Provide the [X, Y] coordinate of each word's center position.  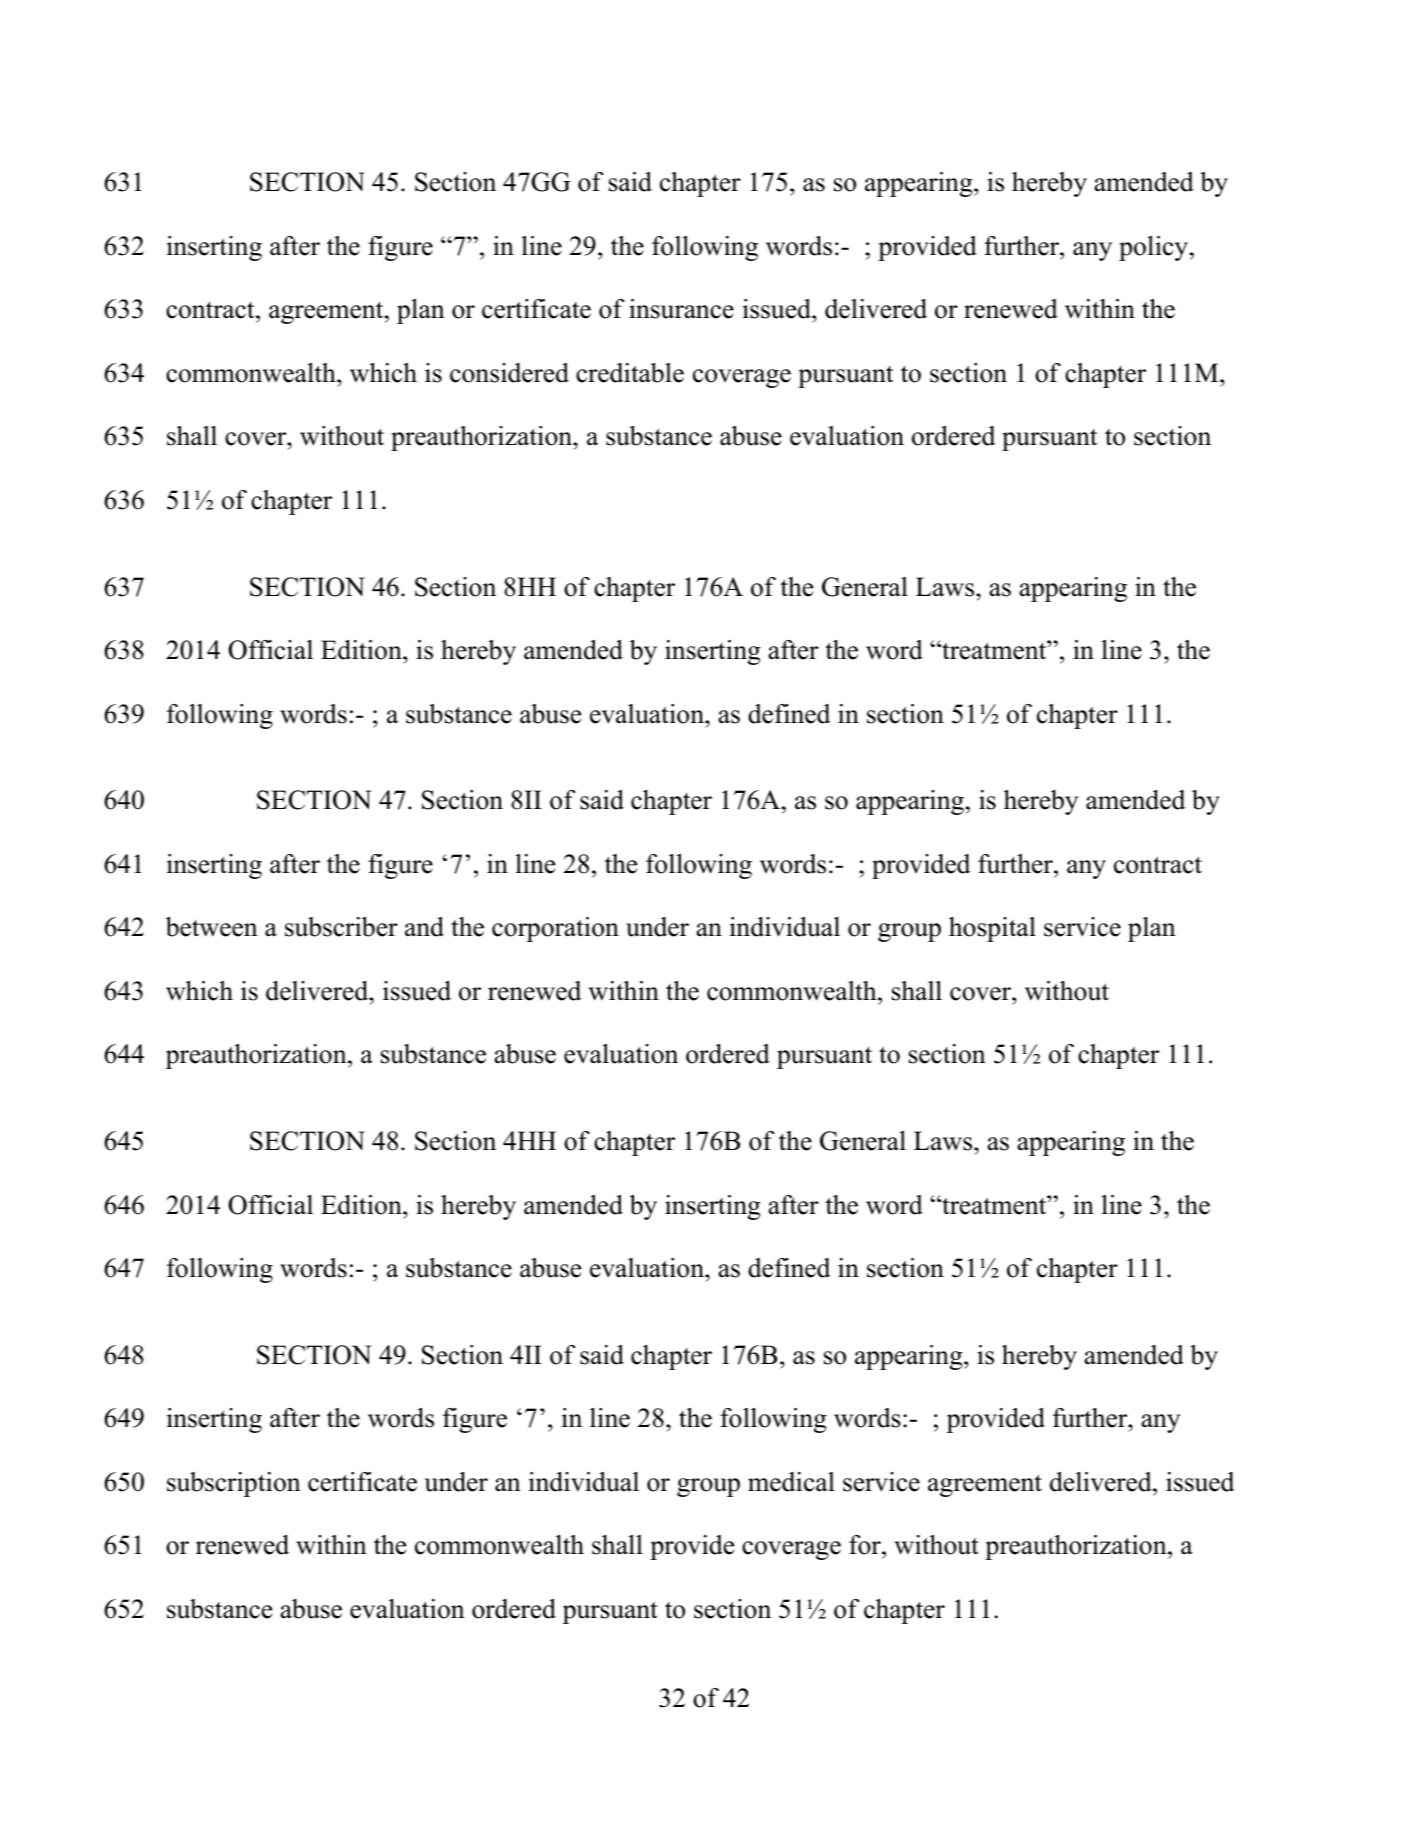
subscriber [341, 927]
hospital [992, 929]
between [212, 927]
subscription [234, 1484]
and [424, 927]
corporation [555, 929]
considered [509, 373]
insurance [681, 309]
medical [791, 1482]
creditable [630, 373]
